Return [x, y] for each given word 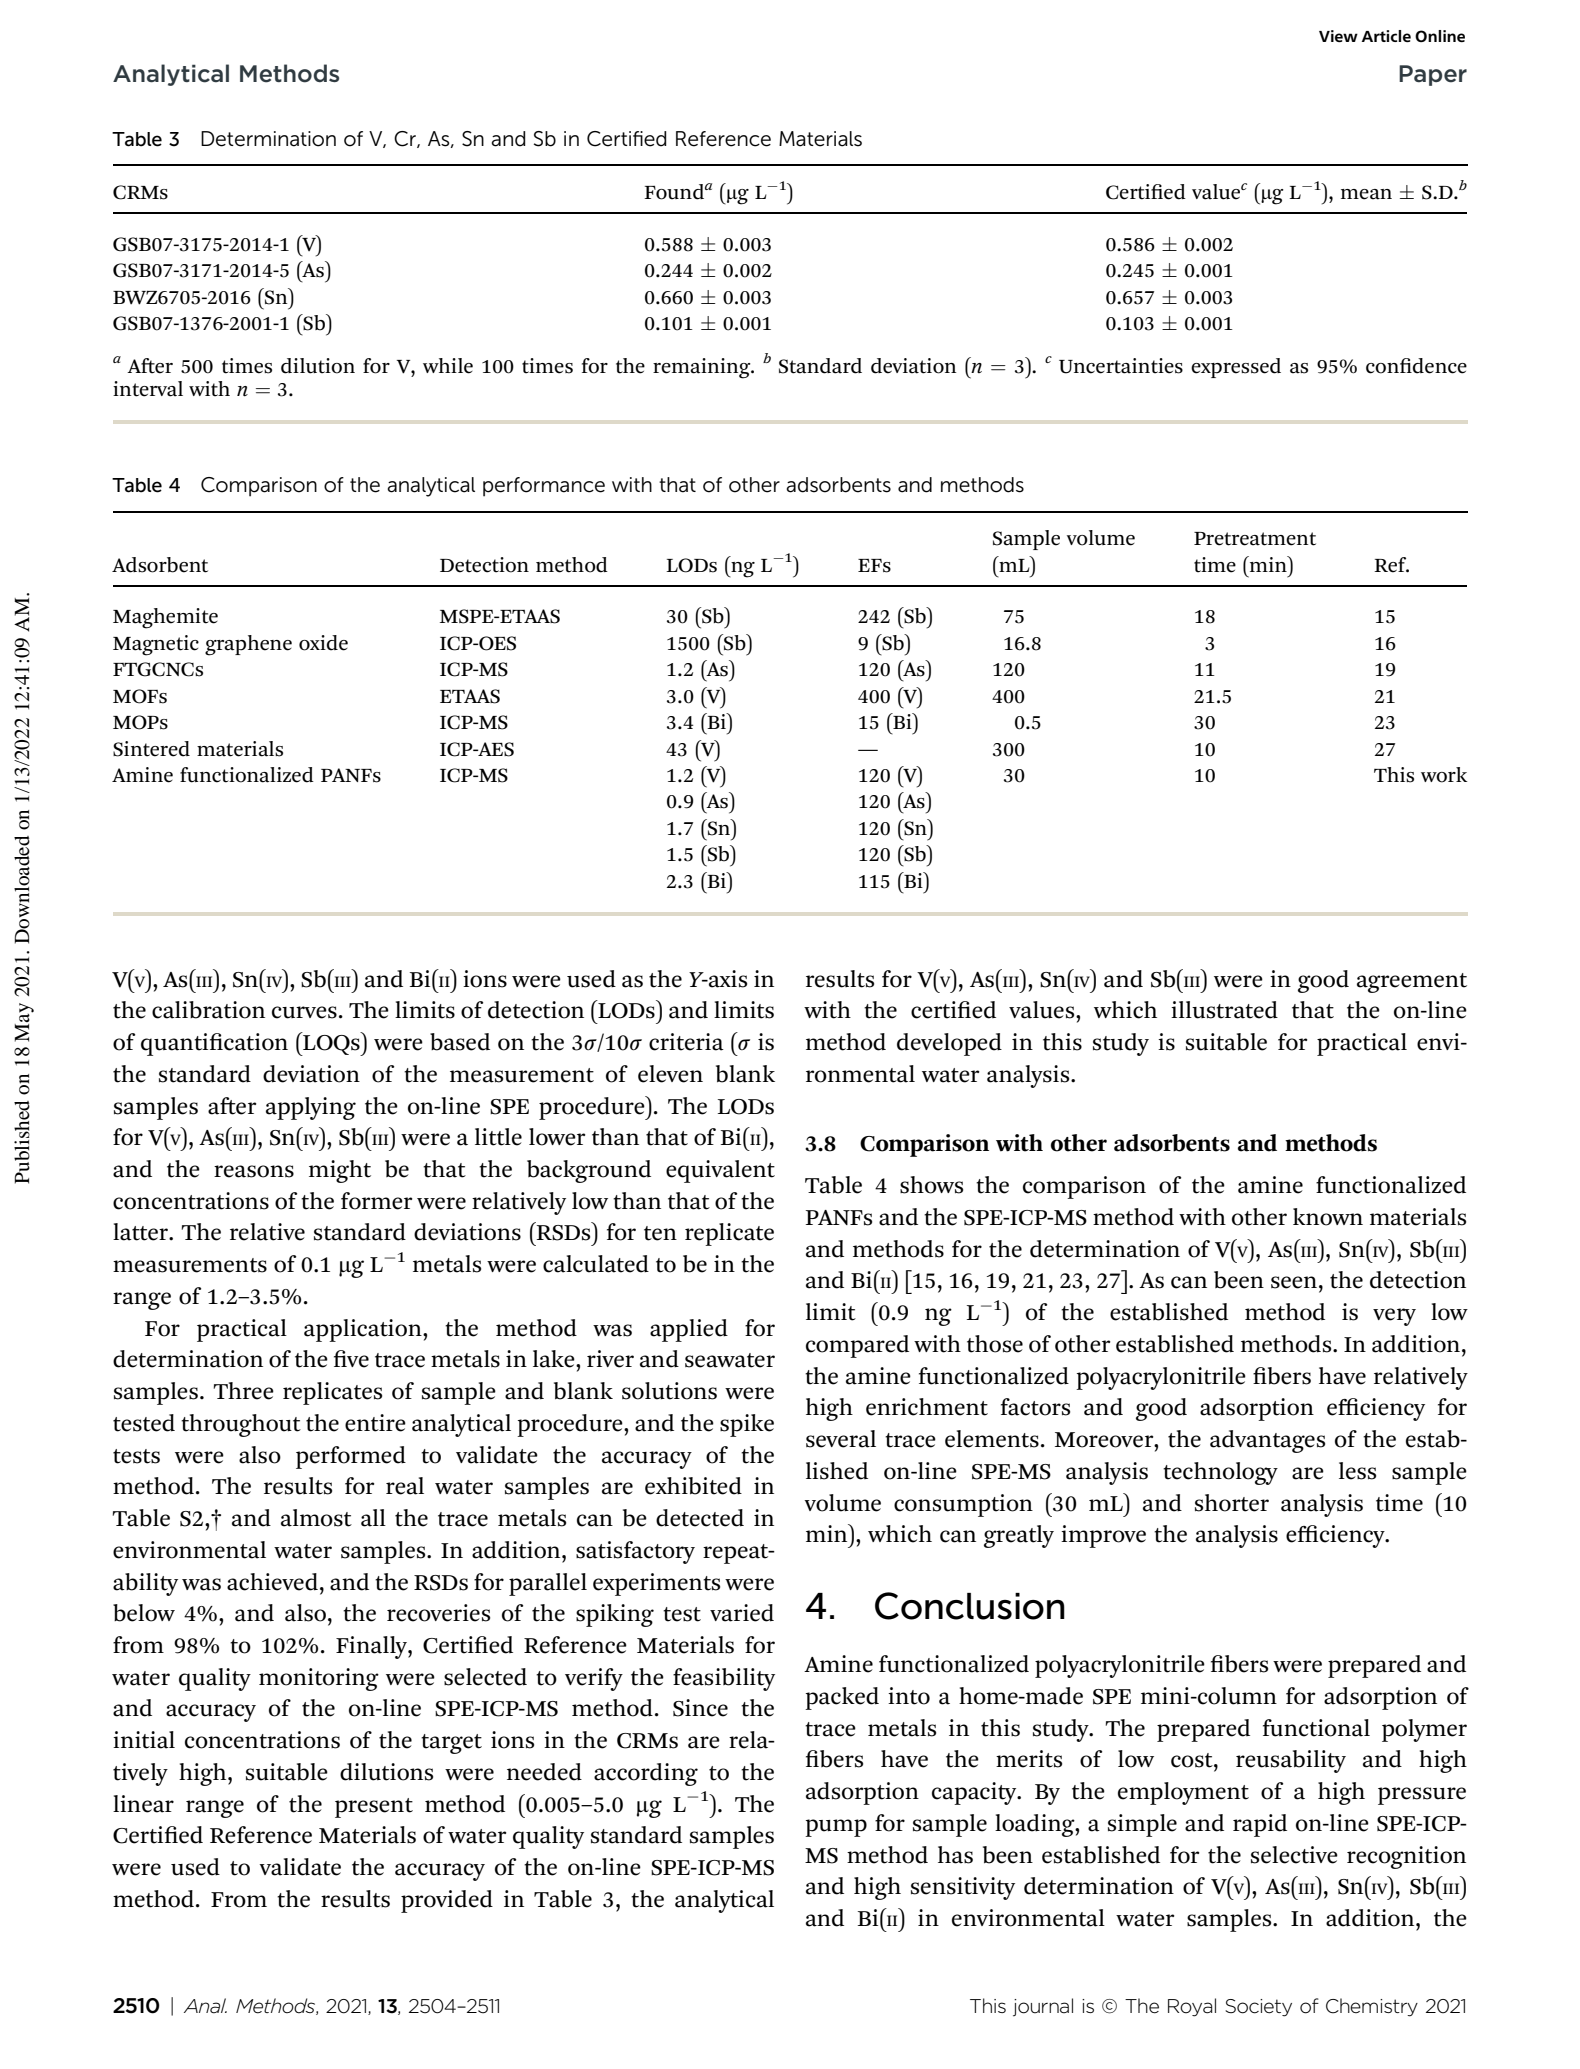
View [1338, 36]
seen [1294, 1282]
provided [447, 1901]
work [1444, 775]
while [448, 366]
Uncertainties [1121, 366]
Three [243, 1391]
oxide [323, 643]
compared [857, 1346]
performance [544, 487]
